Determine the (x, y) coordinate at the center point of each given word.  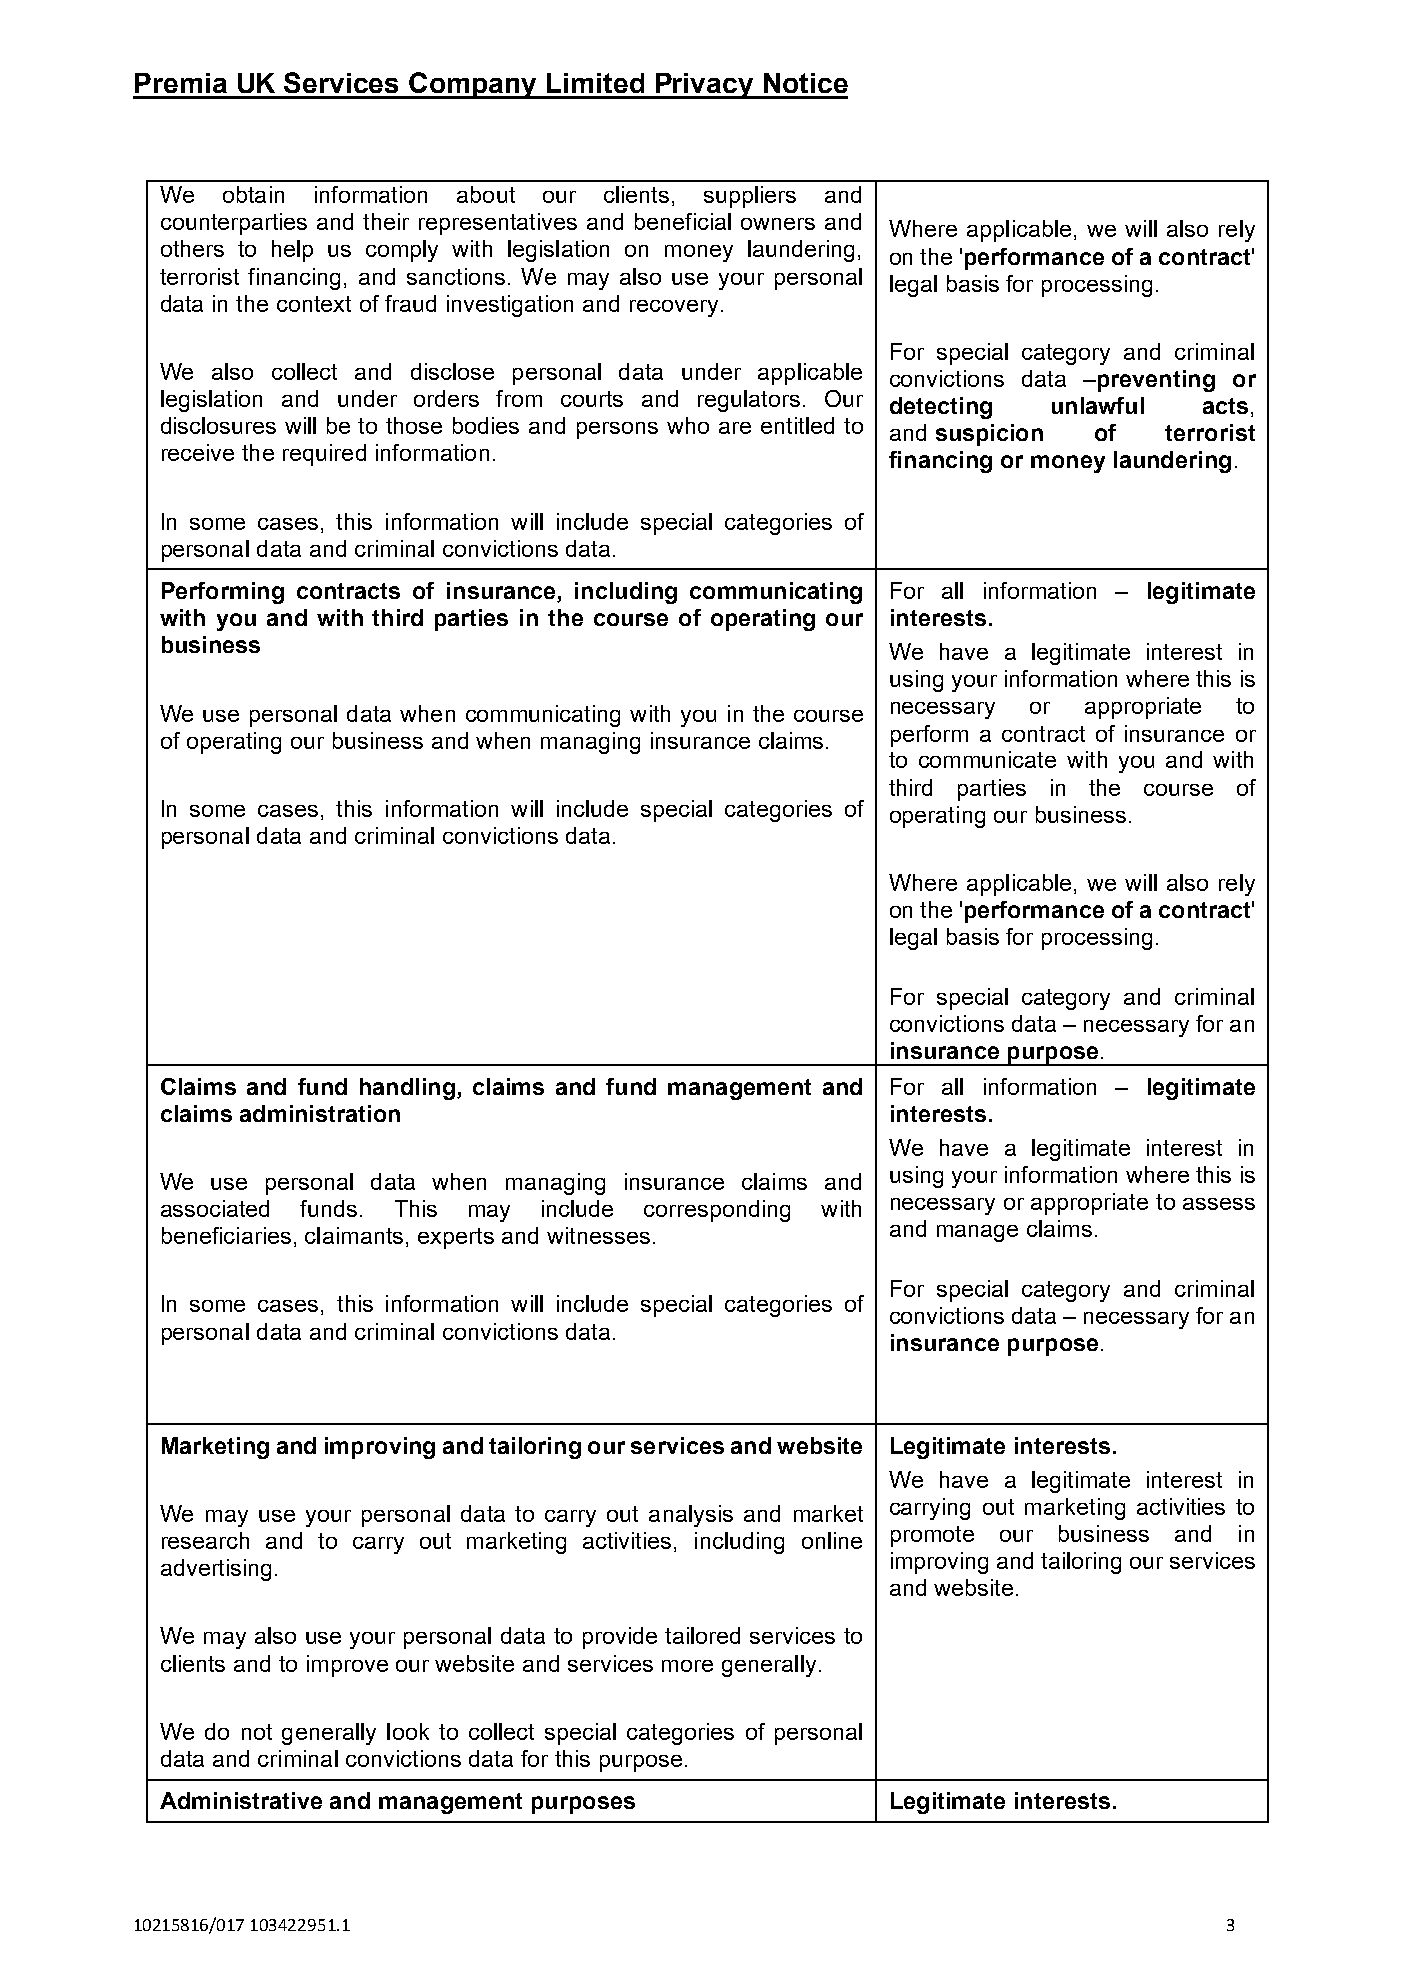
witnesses (598, 1235)
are (735, 428)
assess (1219, 1204)
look (408, 1731)
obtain (253, 194)
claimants (354, 1235)
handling (407, 1089)
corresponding (717, 1211)
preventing (1155, 381)
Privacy (704, 86)
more (687, 1666)
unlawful (1098, 405)
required (324, 455)
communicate (987, 759)
